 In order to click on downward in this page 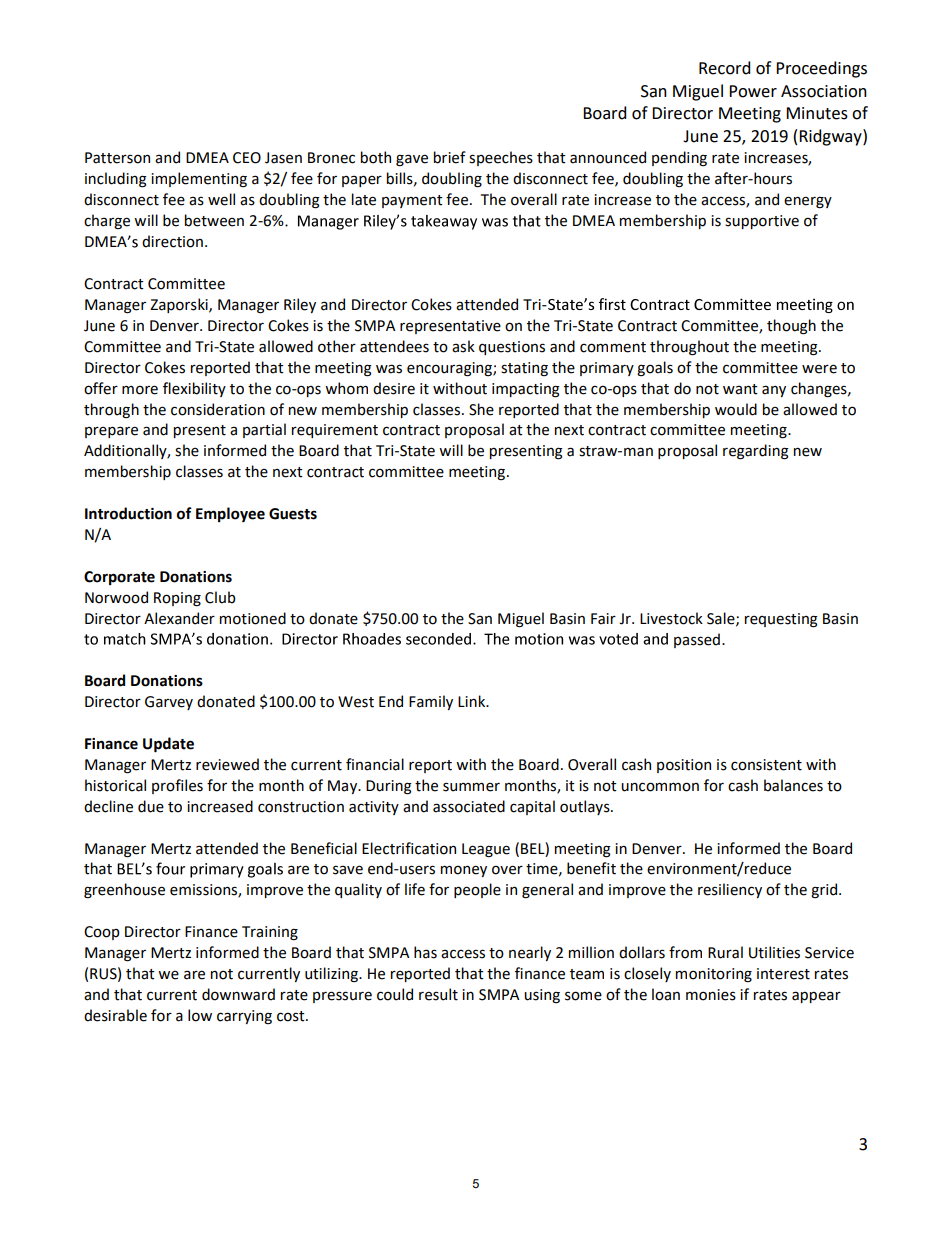, I will do `click(238, 994)`.
